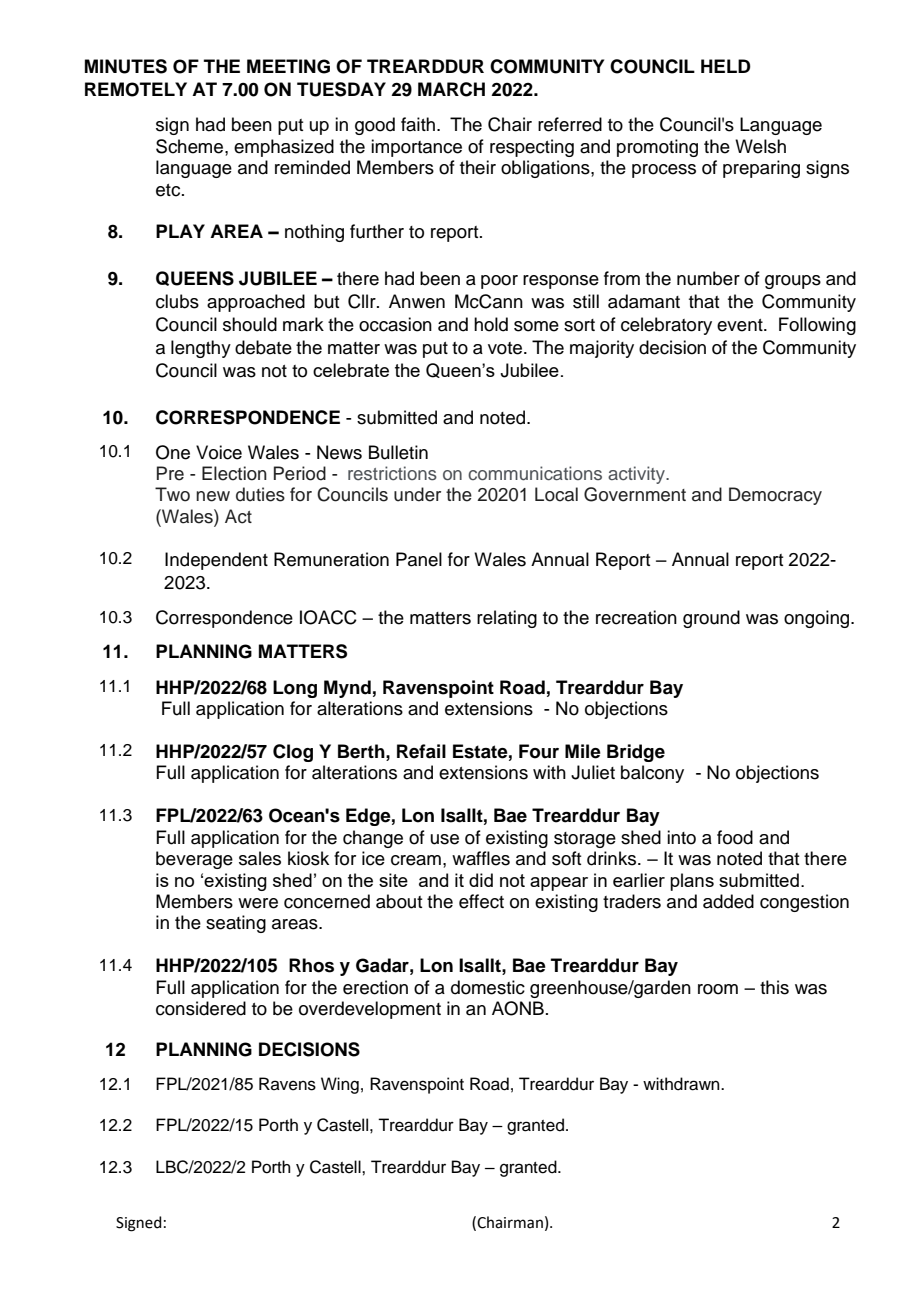 This document has height=1308, width=924. What do you see at coordinates (718, 989) in the document?
I see `room` at bounding box center [718, 989].
